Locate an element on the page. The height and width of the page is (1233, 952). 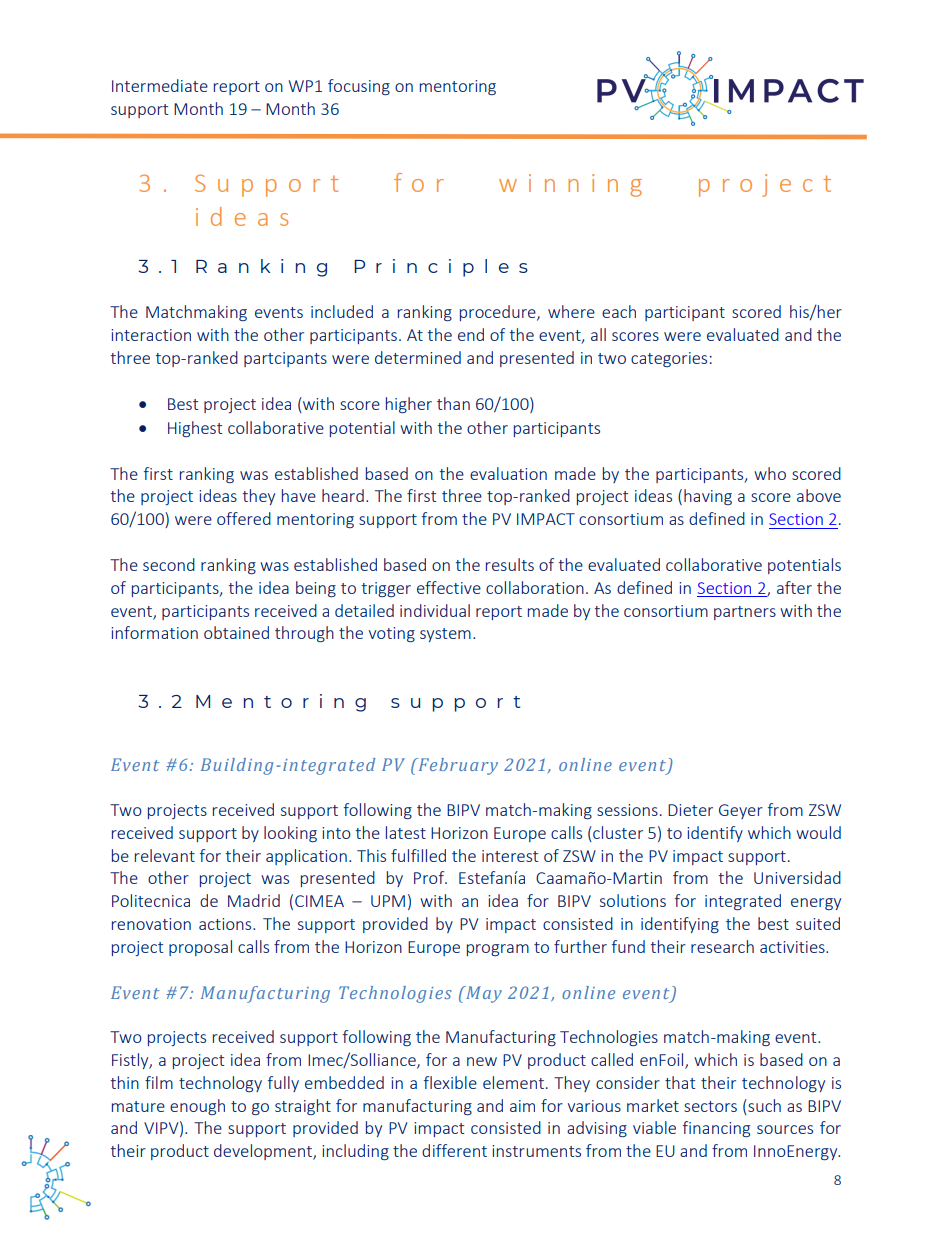
actions is located at coordinates (226, 924).
